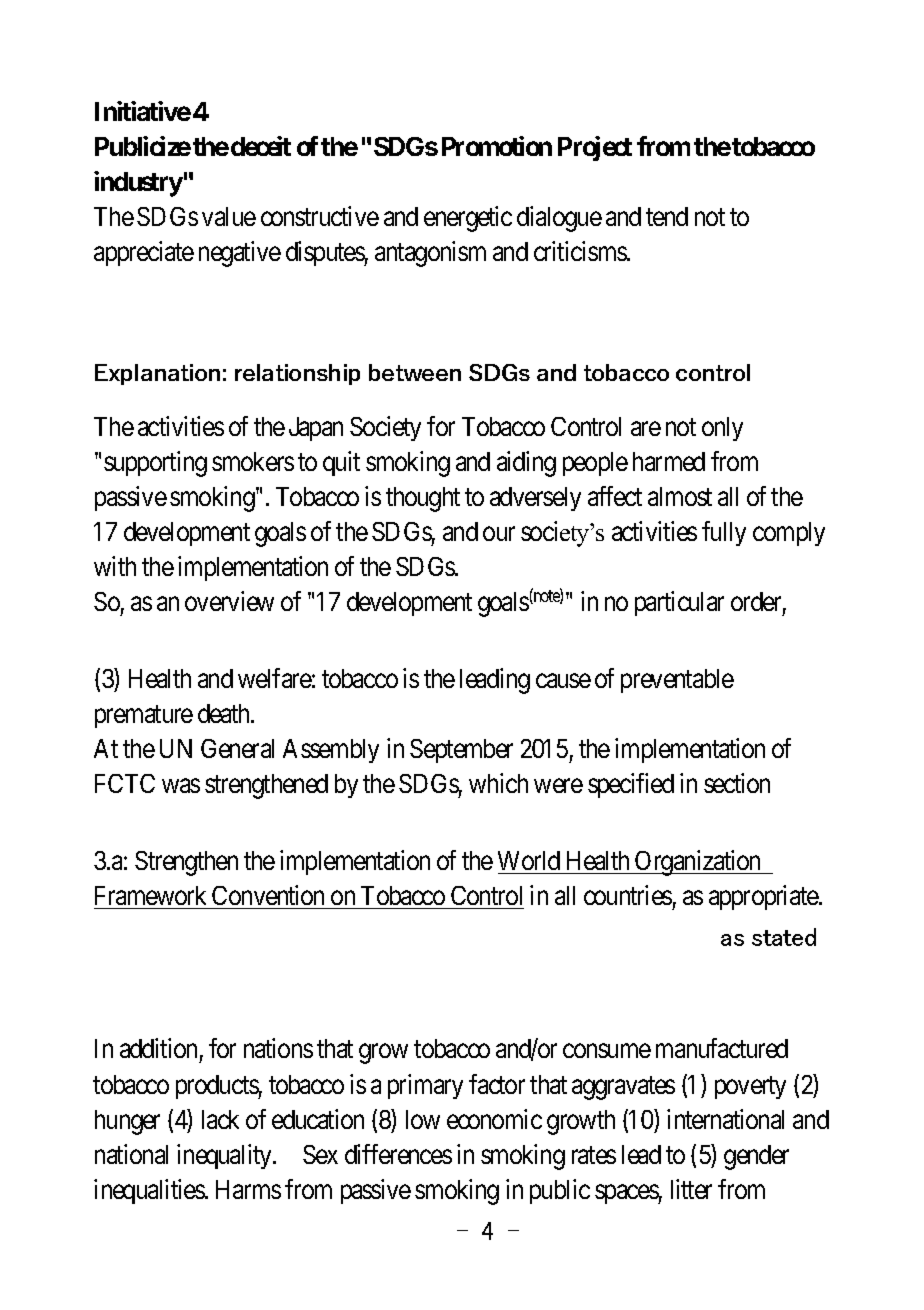 This screenshot has width=924, height=1310. Describe the element at coordinates (398, 1154) in the screenshot. I see `differences` at that location.
